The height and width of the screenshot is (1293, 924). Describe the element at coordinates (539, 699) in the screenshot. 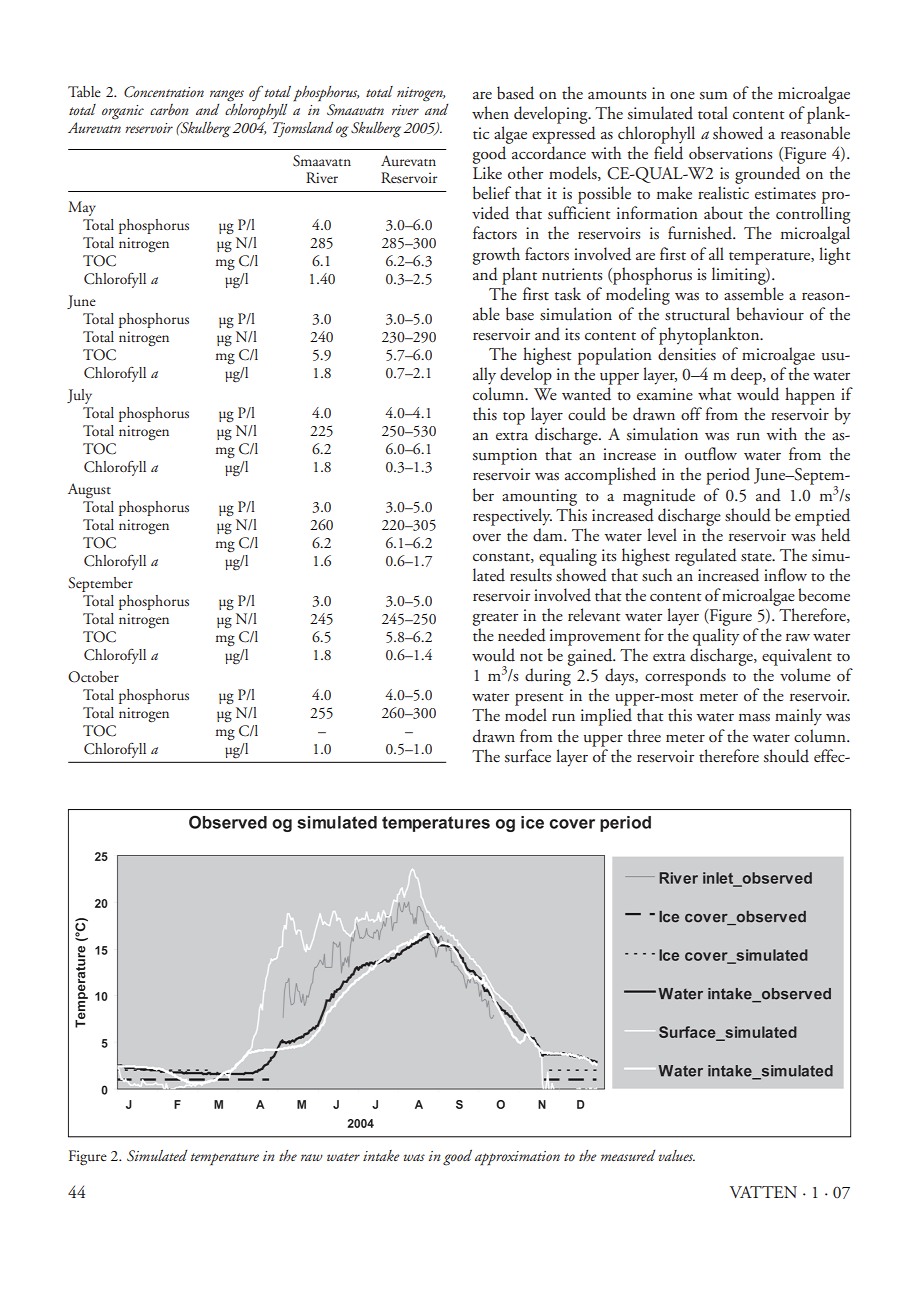

I see `present` at that location.
